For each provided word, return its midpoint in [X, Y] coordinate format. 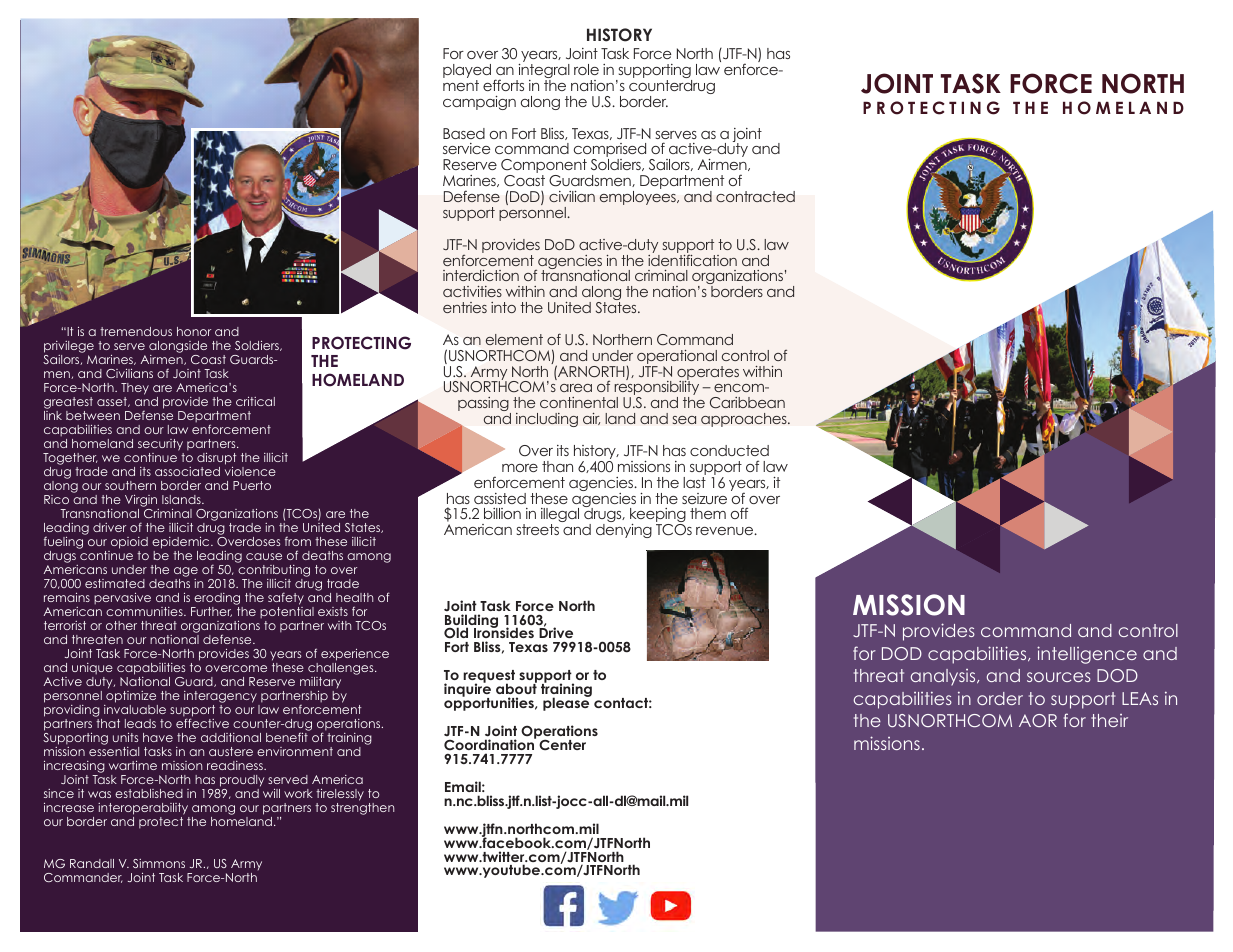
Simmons [159, 863]
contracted [755, 196]
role [586, 69]
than [557, 466]
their [1109, 720]
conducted [729, 450]
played [467, 72]
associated [187, 471]
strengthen [362, 807]
